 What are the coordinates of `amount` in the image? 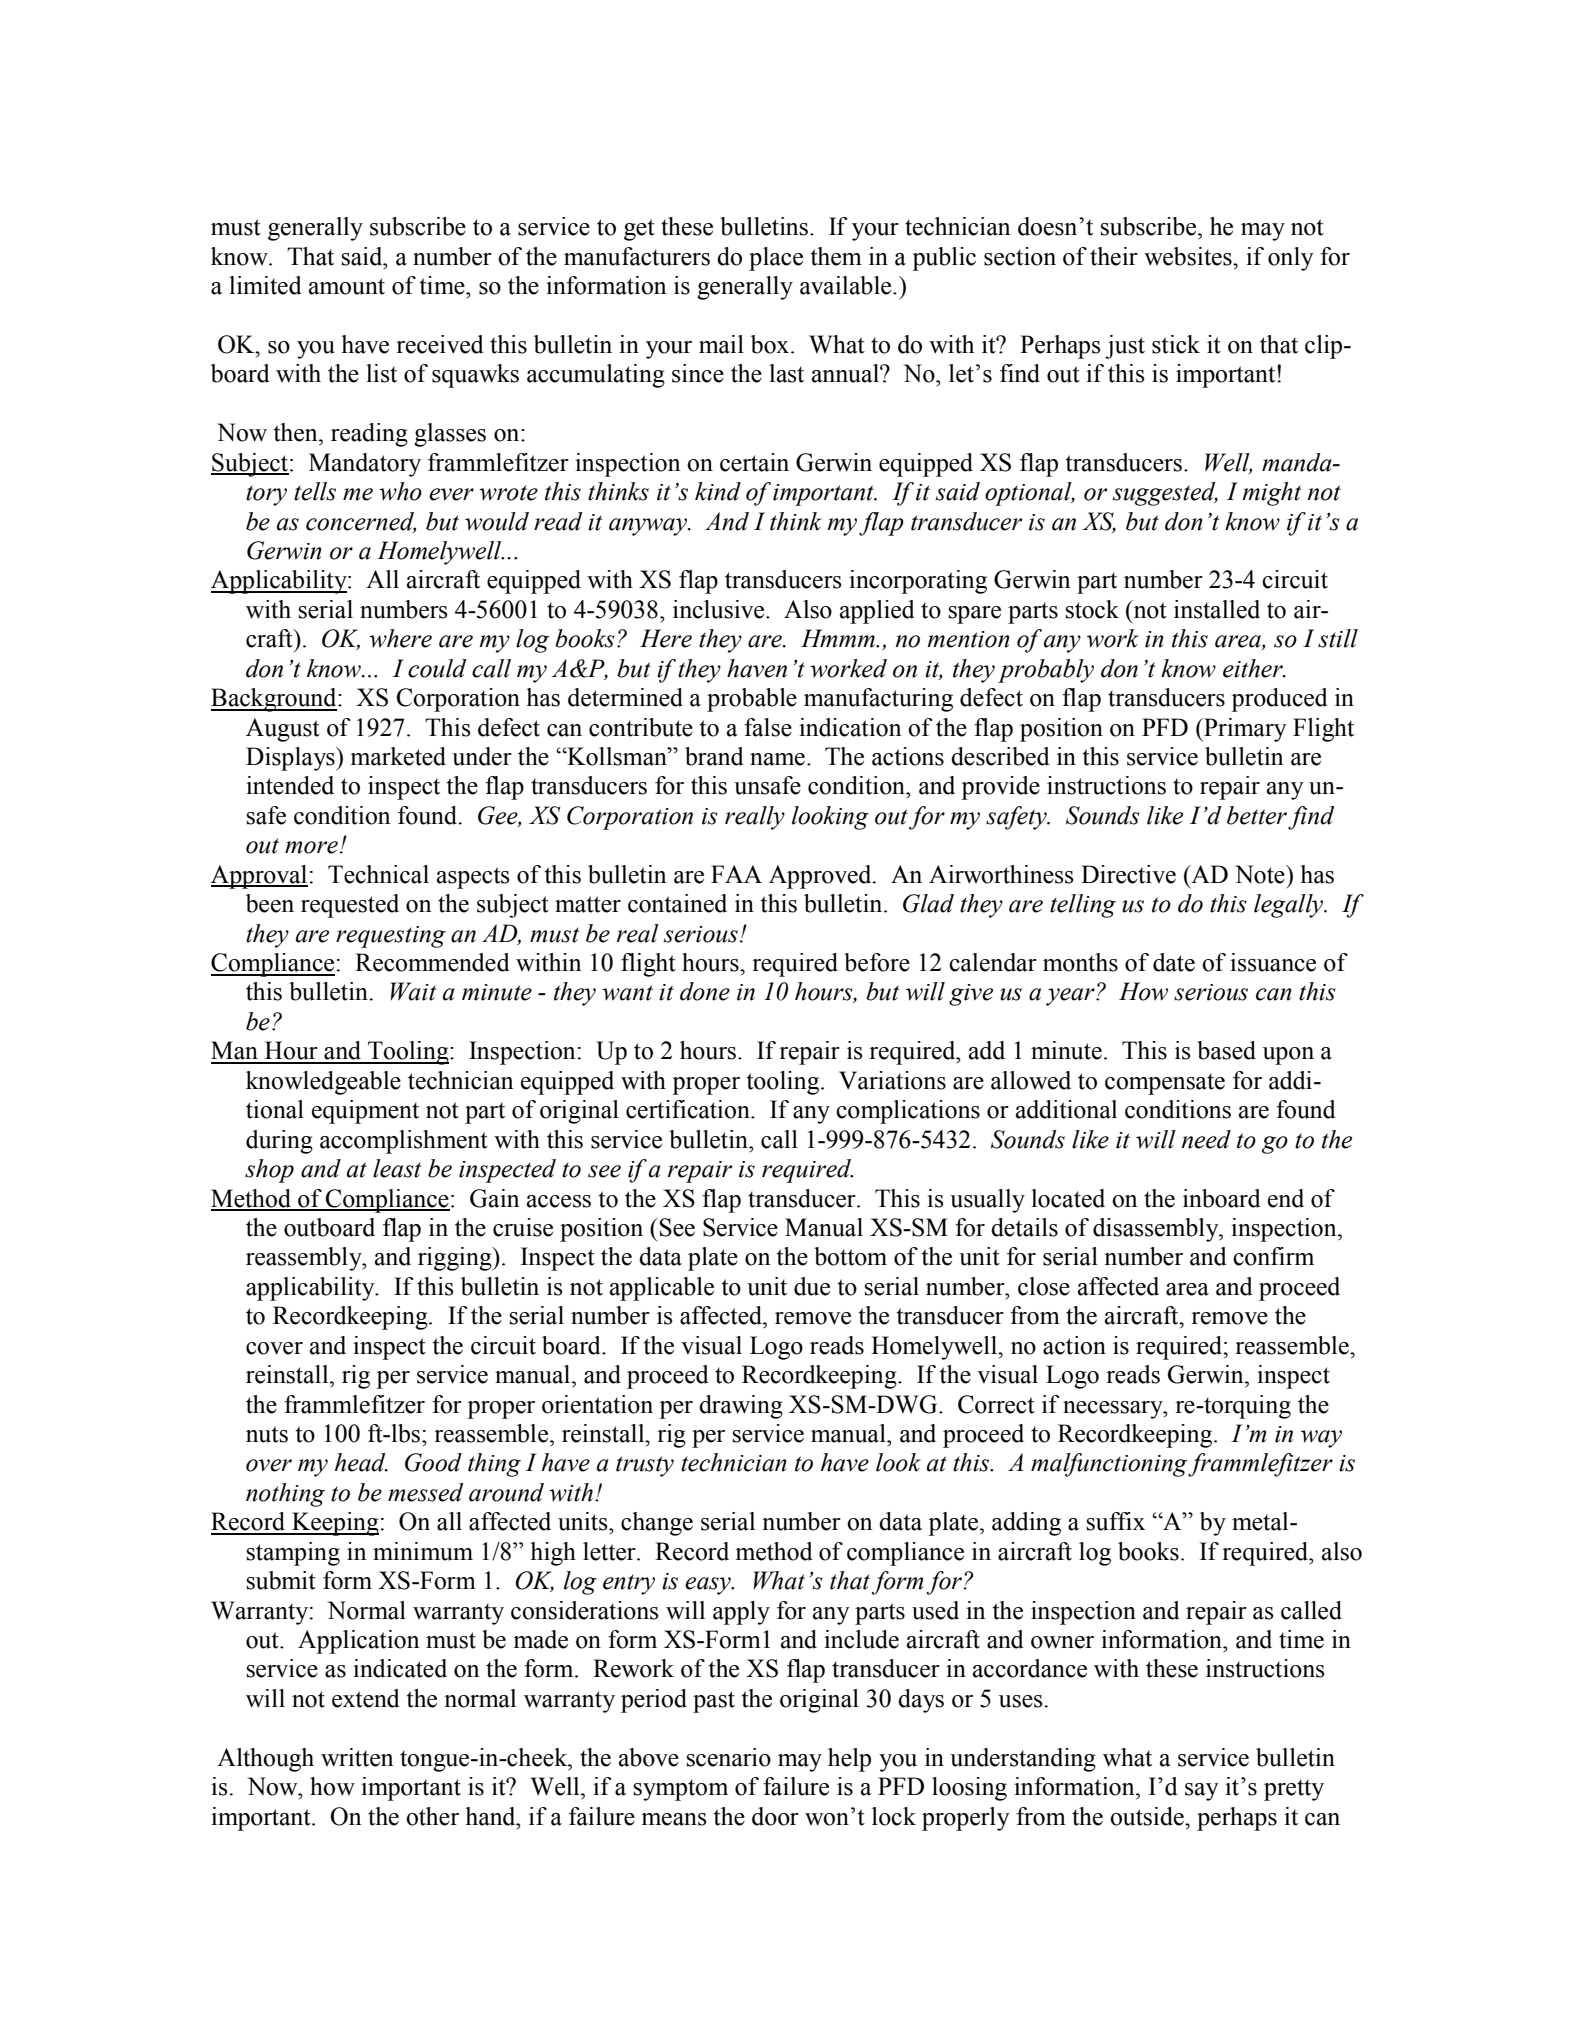 It's located at (347, 286).
